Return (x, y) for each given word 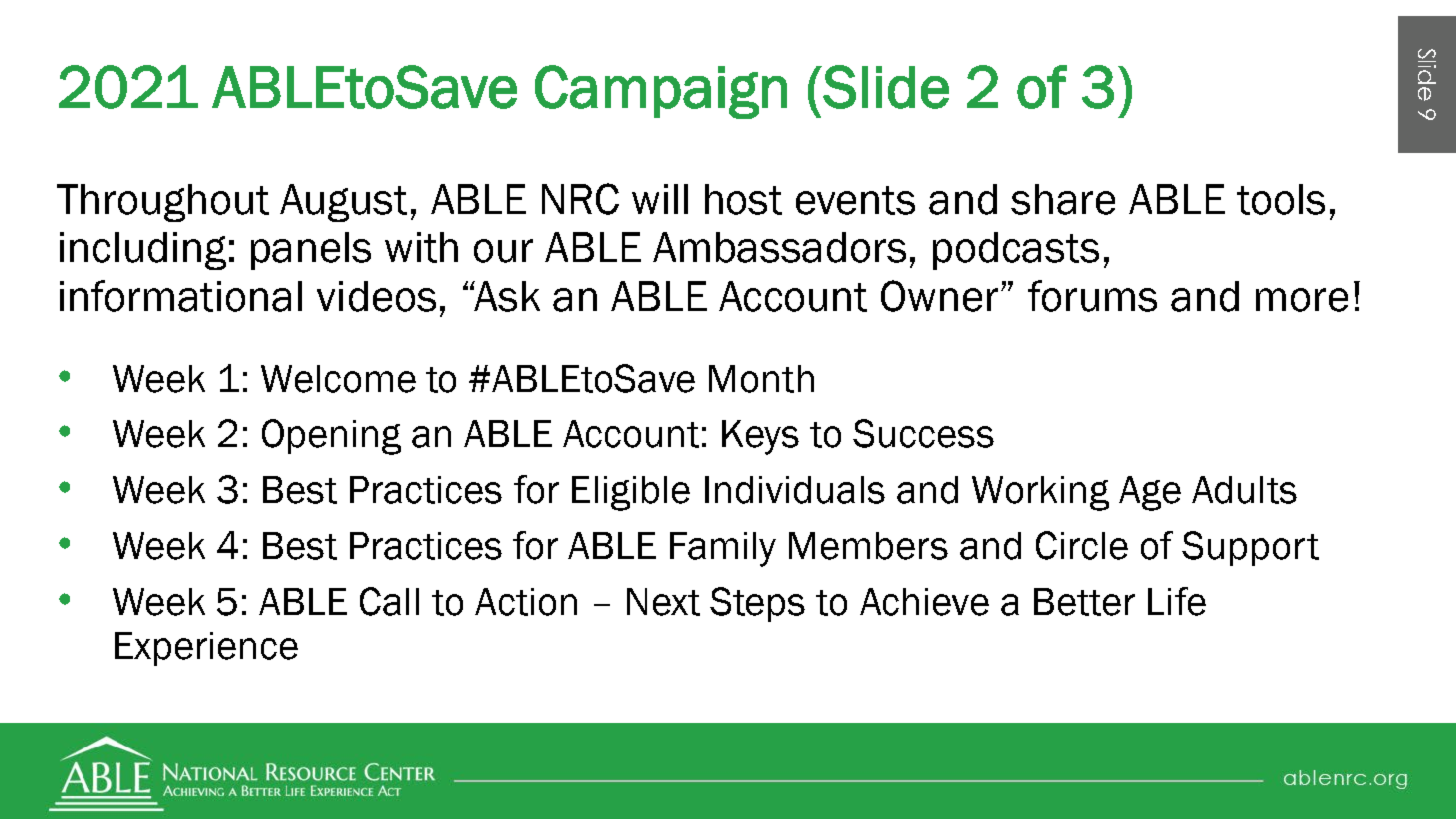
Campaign (661, 92)
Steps (757, 604)
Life (1177, 601)
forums (1092, 296)
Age (1150, 493)
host (743, 199)
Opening (331, 437)
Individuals (795, 490)
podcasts (1016, 251)
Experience (206, 649)
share (1063, 199)
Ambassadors (779, 247)
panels (311, 251)
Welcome (338, 379)
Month (761, 379)
